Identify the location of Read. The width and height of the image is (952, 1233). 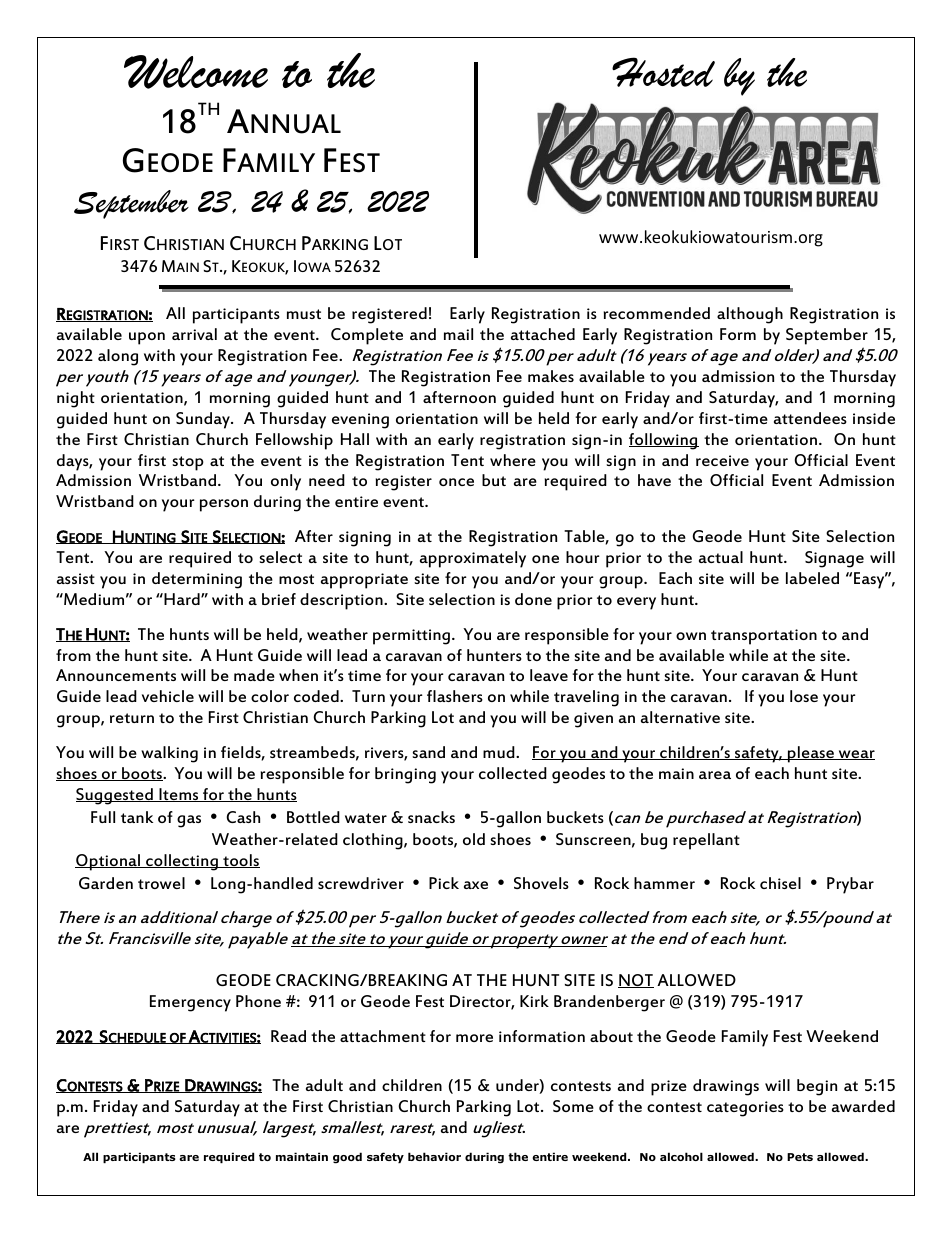
(288, 1036).
